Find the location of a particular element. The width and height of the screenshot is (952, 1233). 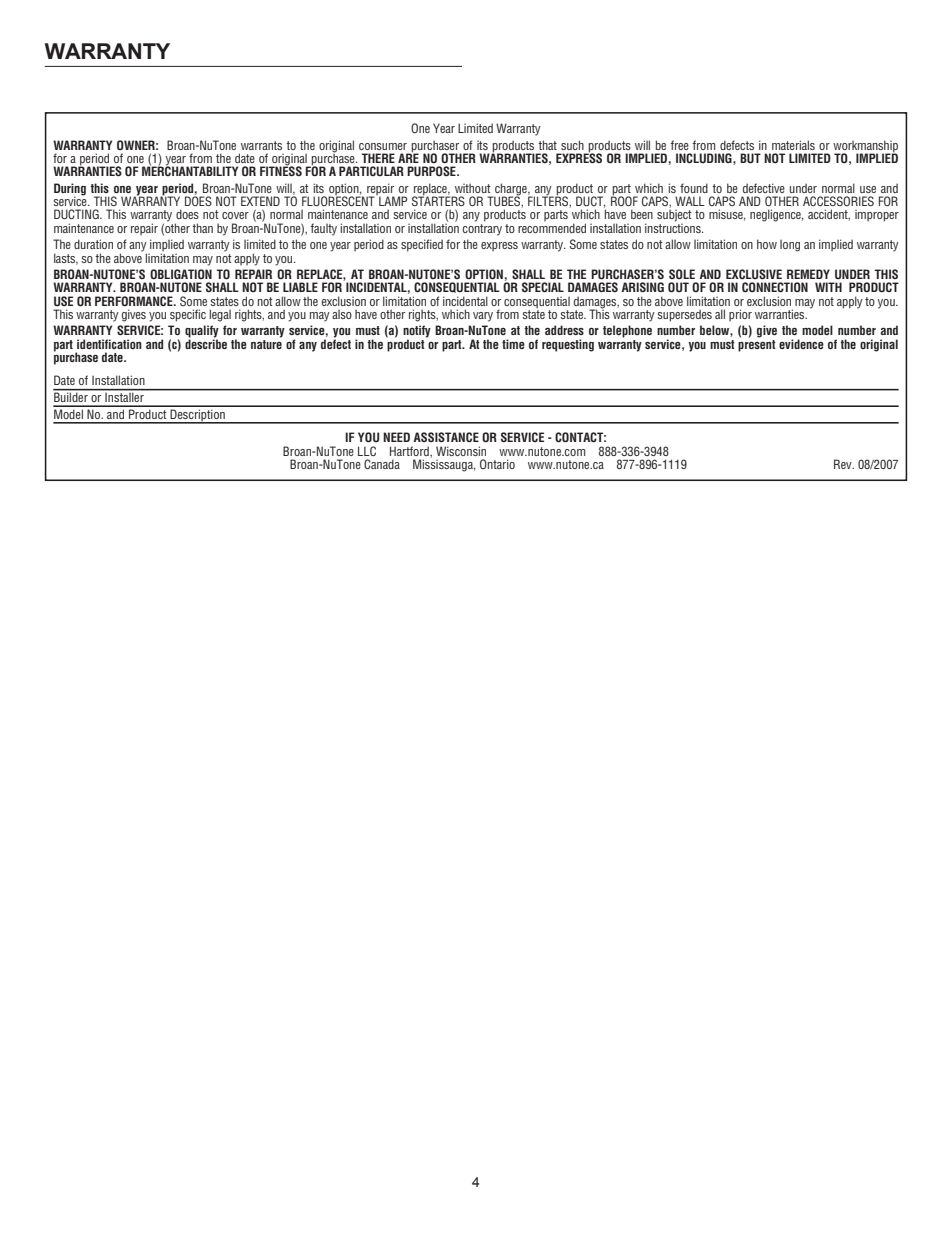

LLC is located at coordinates (367, 451).
